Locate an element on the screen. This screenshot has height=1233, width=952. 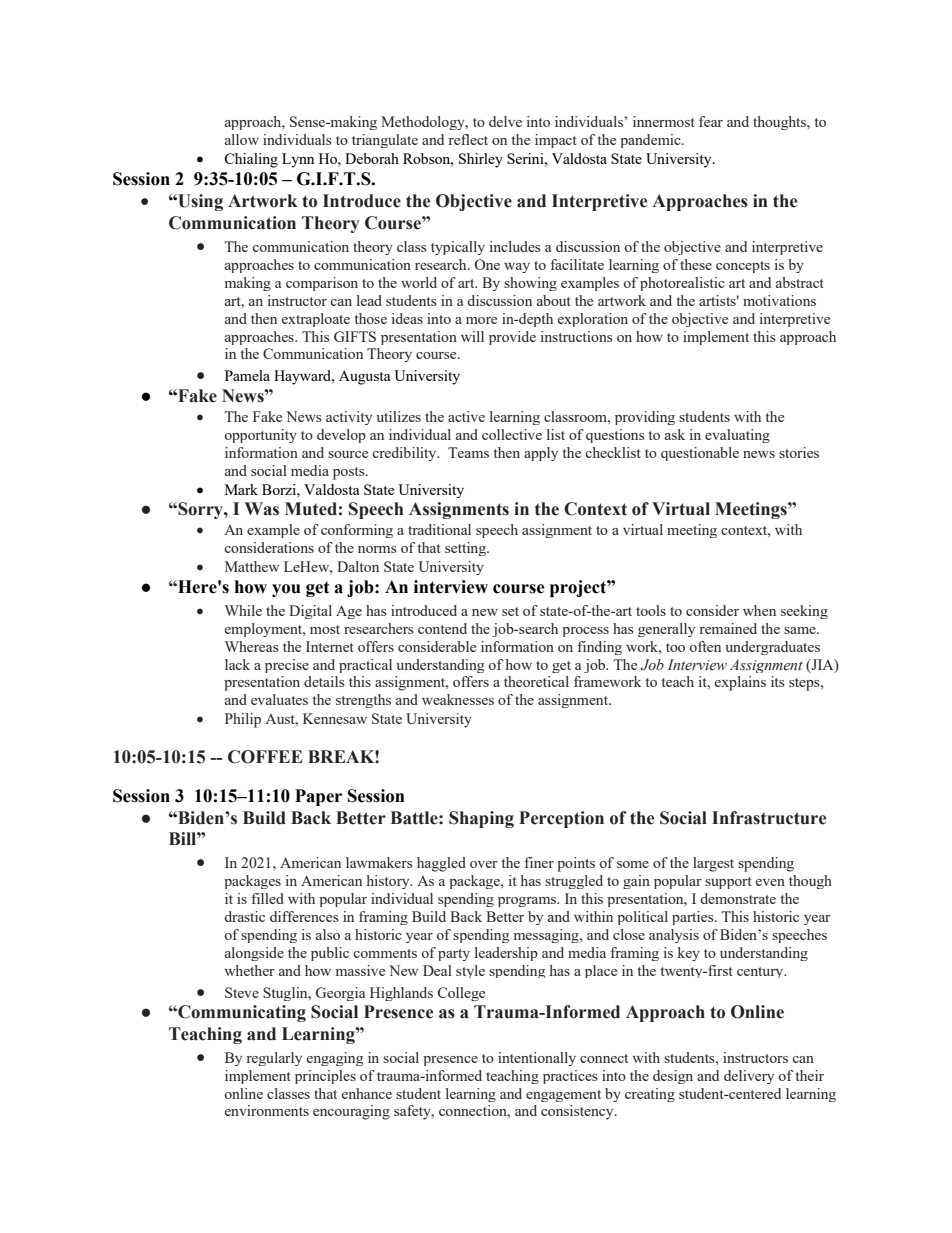
fear is located at coordinates (711, 121).
